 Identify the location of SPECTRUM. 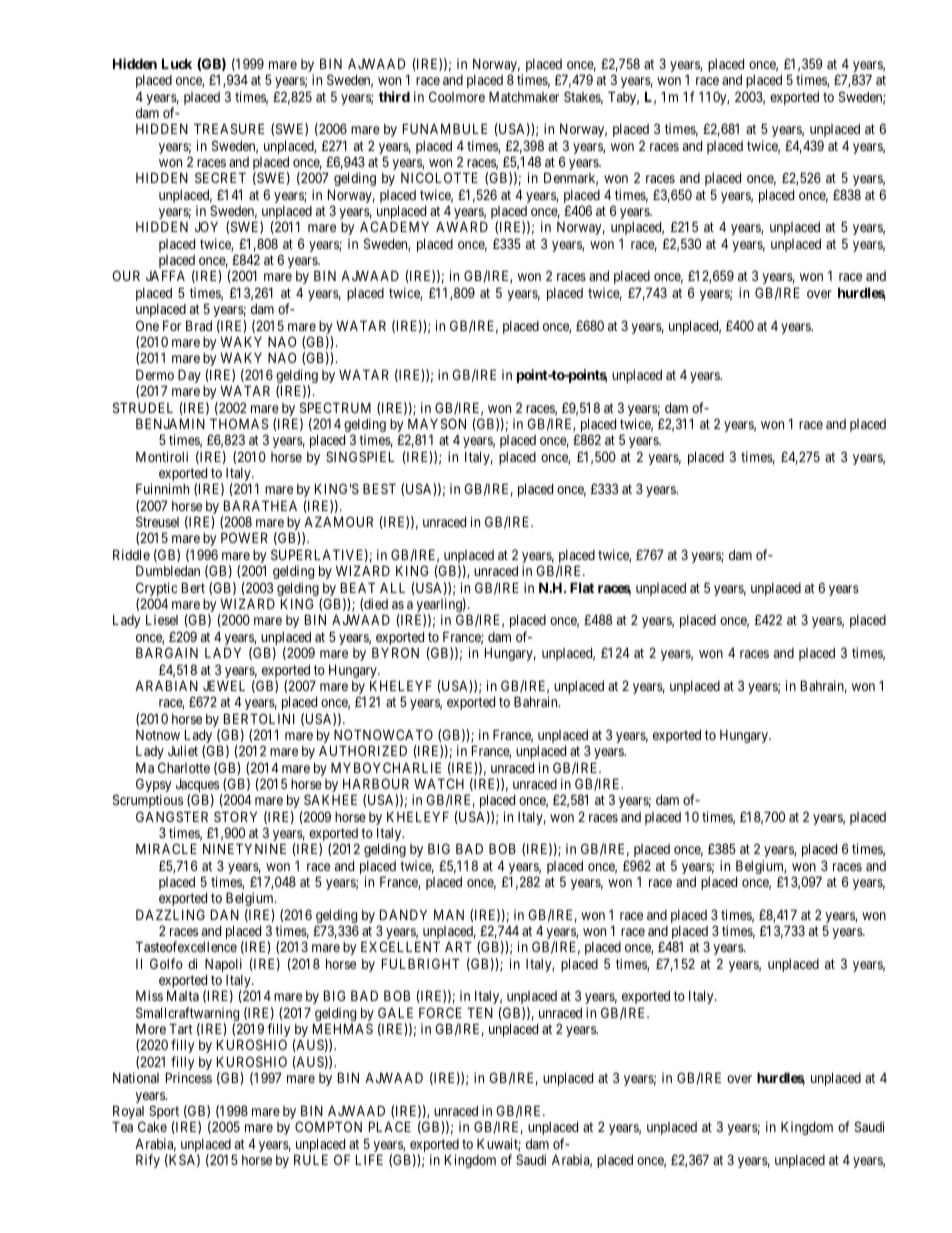
(335, 407).
